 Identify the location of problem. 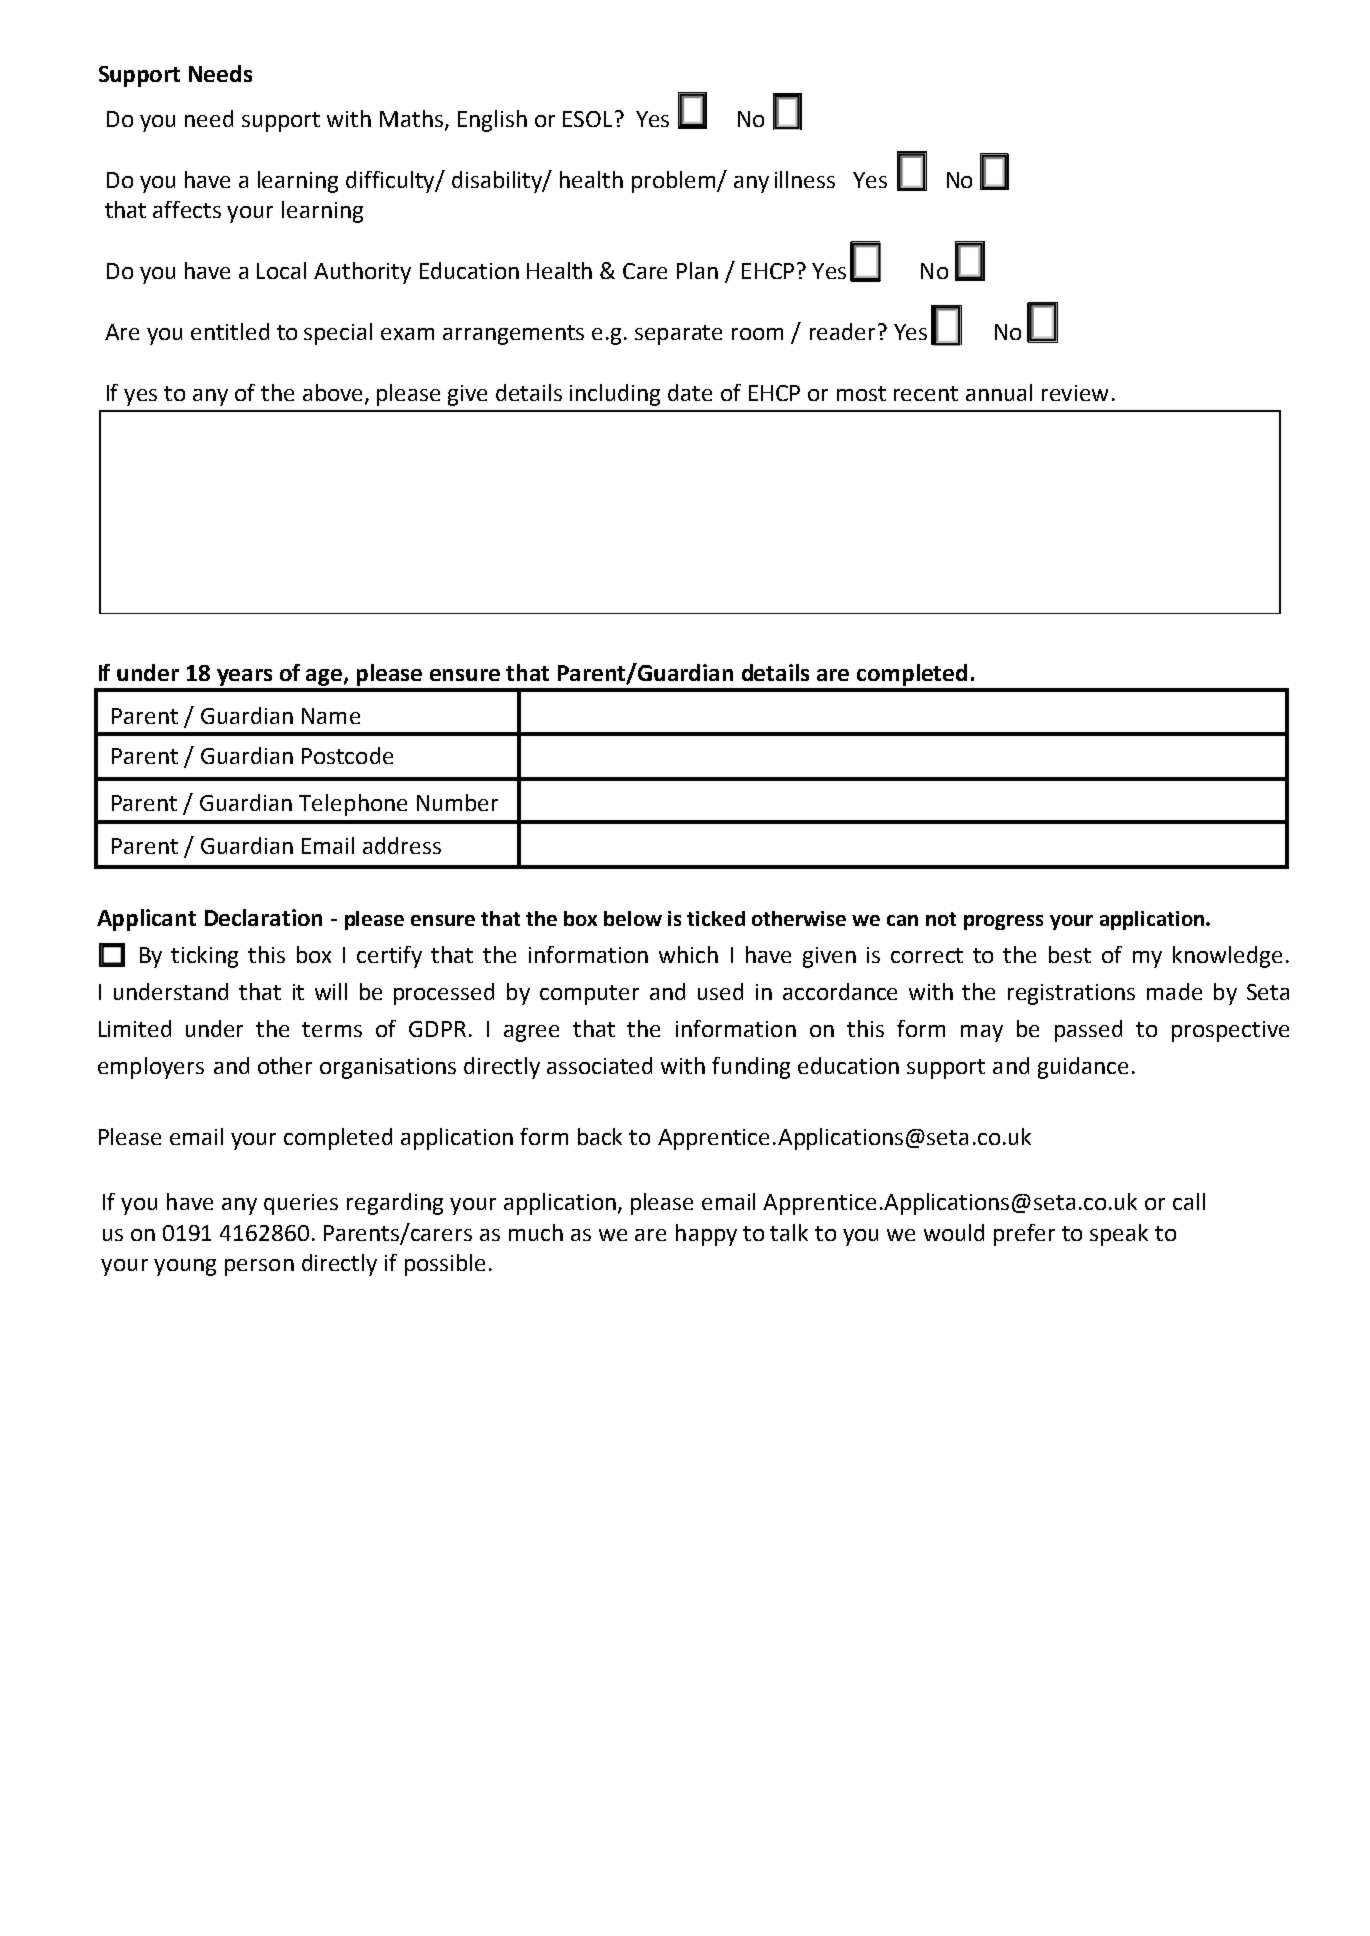
(675, 182).
